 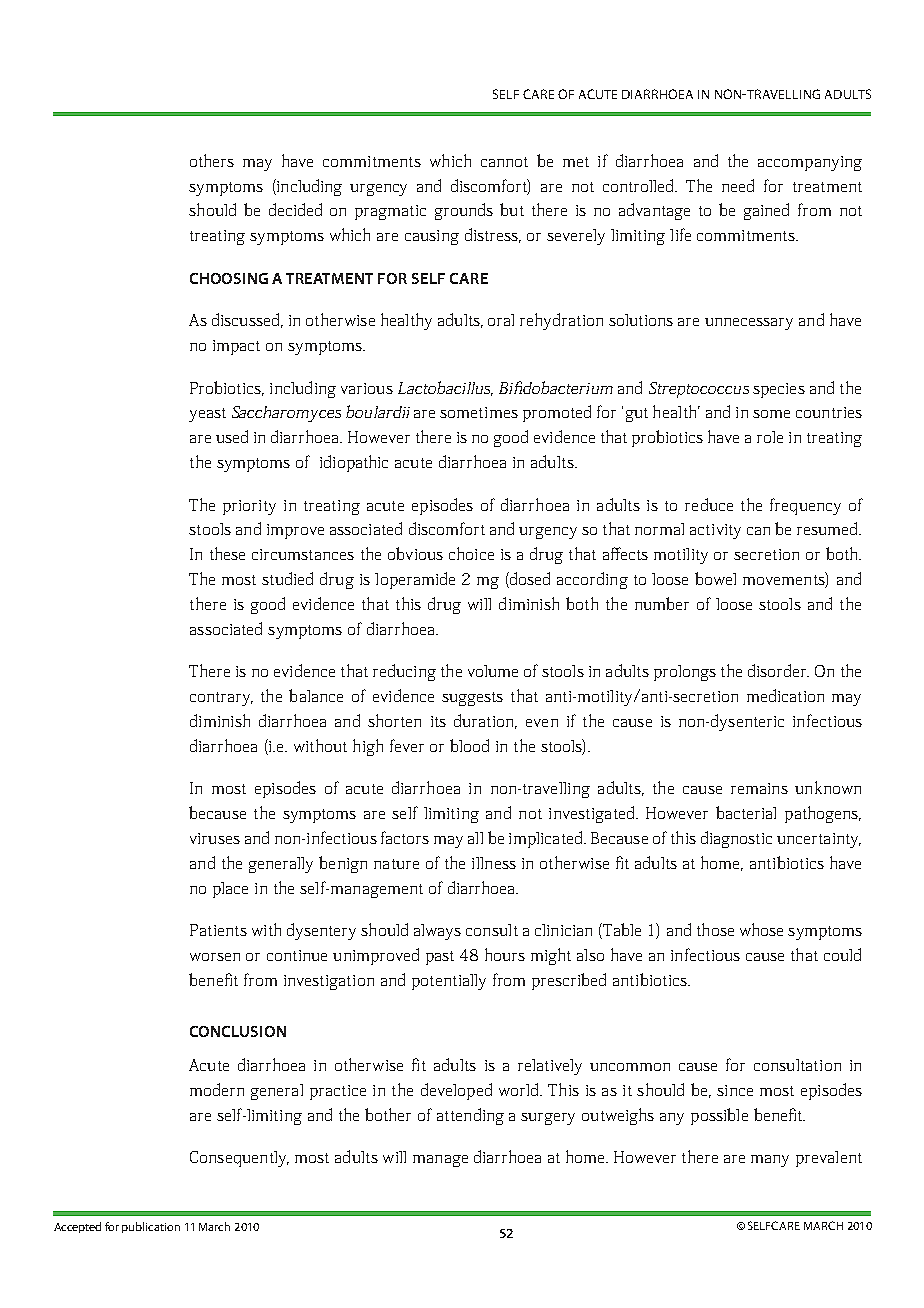 I want to click on contrary, so click(x=221, y=699).
